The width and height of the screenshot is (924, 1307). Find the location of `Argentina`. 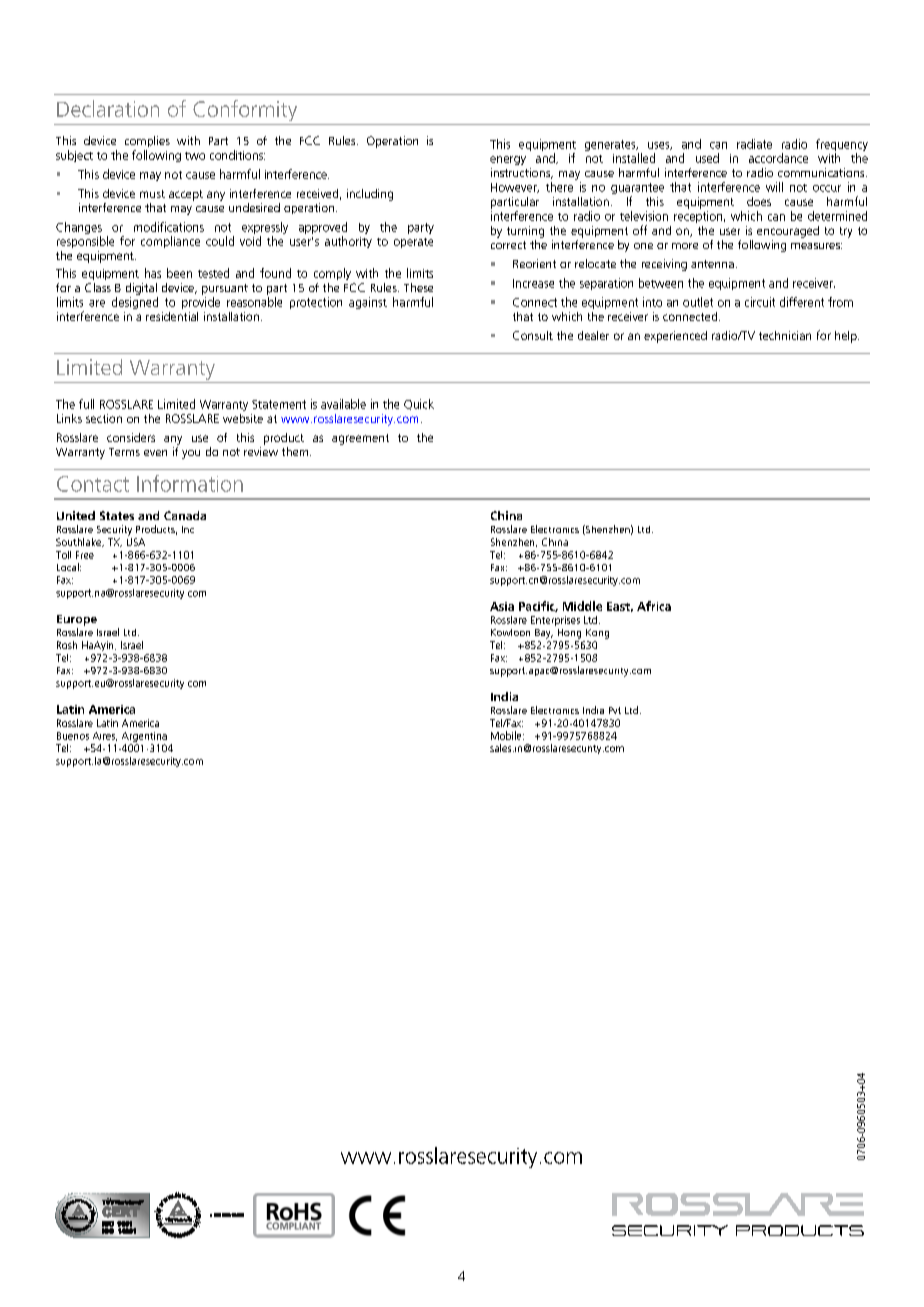

Argentina is located at coordinates (144, 737).
